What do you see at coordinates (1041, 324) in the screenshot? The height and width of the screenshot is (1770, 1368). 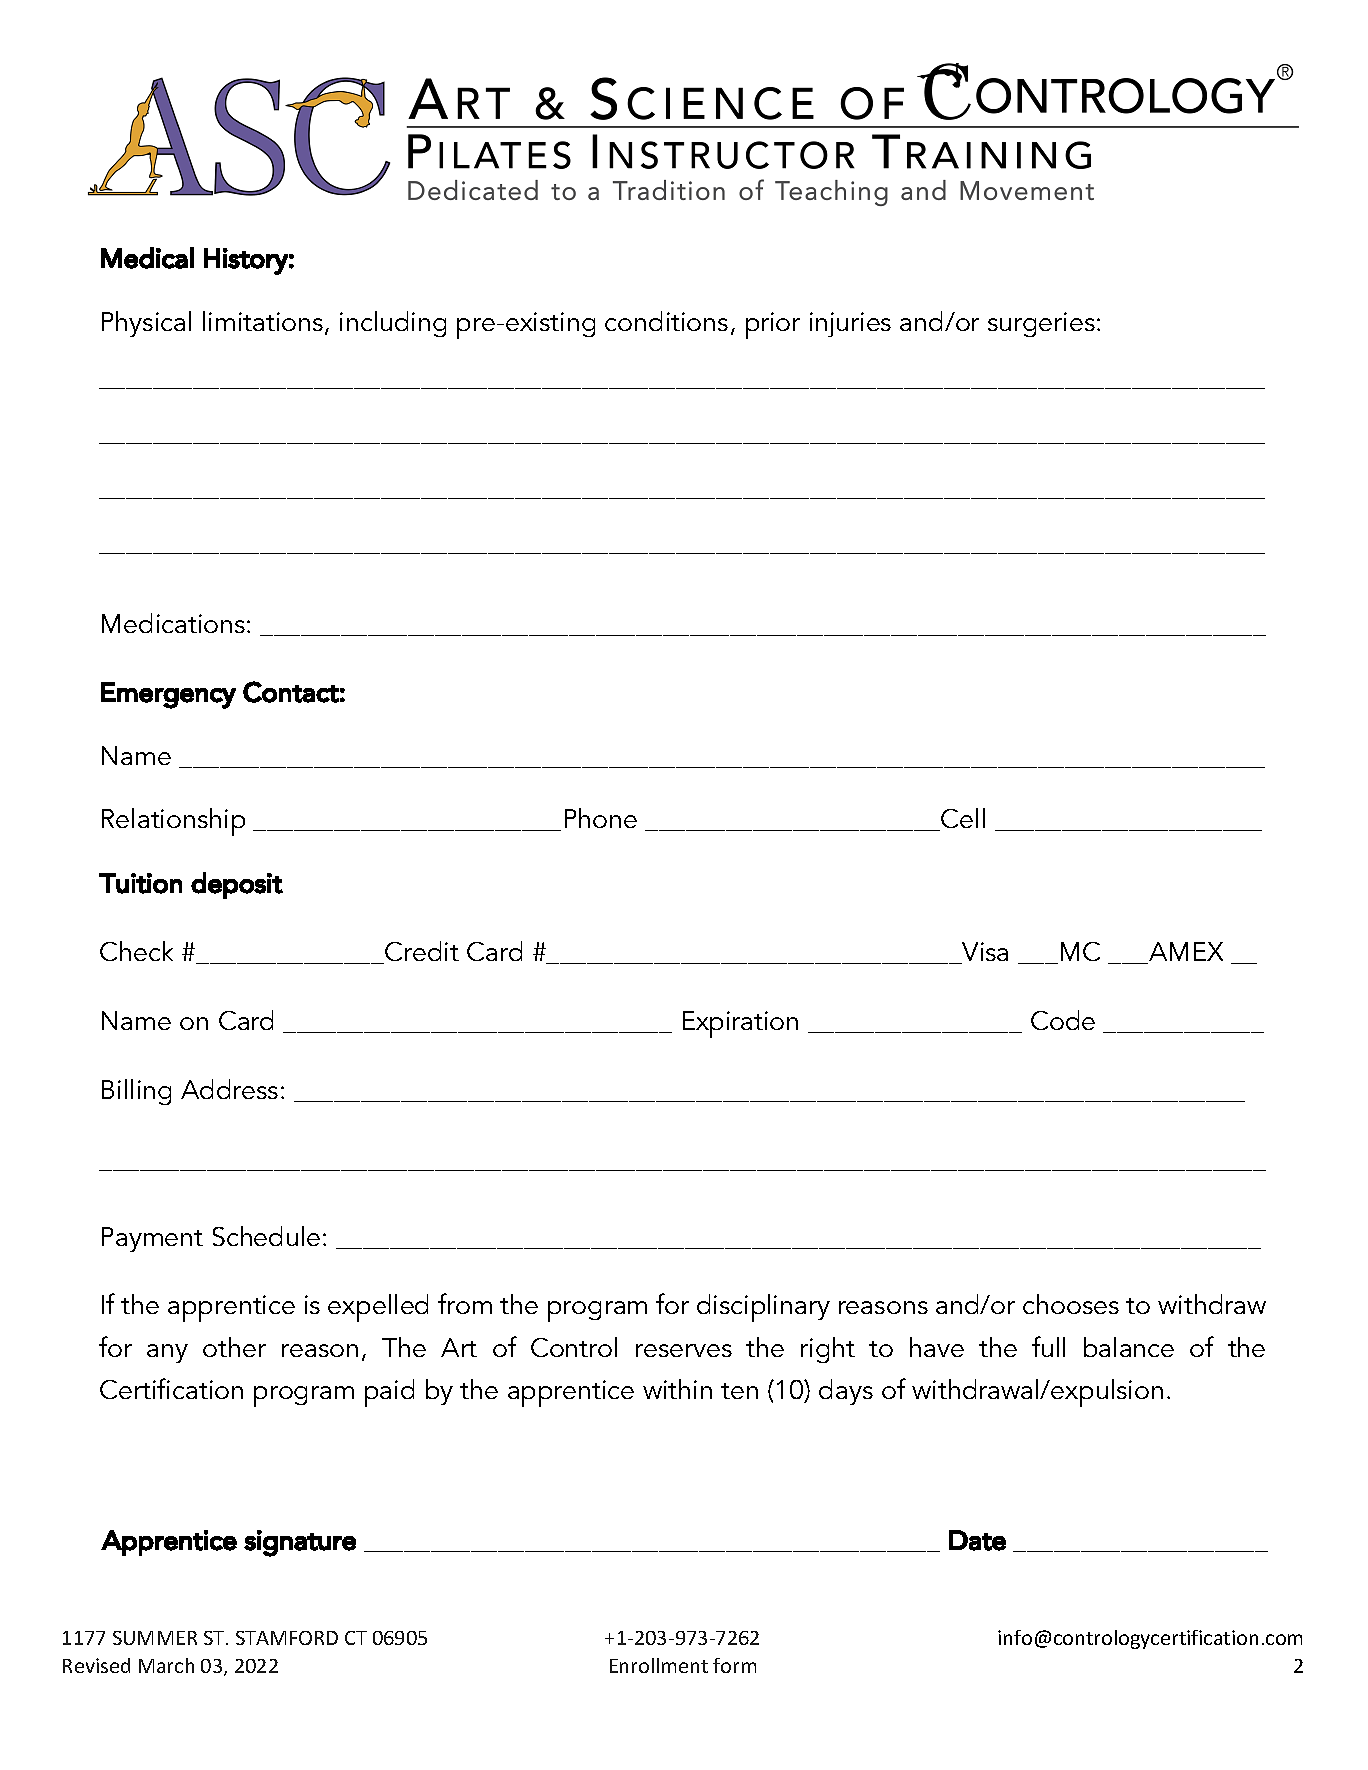 I see `surgeries` at bounding box center [1041, 324].
